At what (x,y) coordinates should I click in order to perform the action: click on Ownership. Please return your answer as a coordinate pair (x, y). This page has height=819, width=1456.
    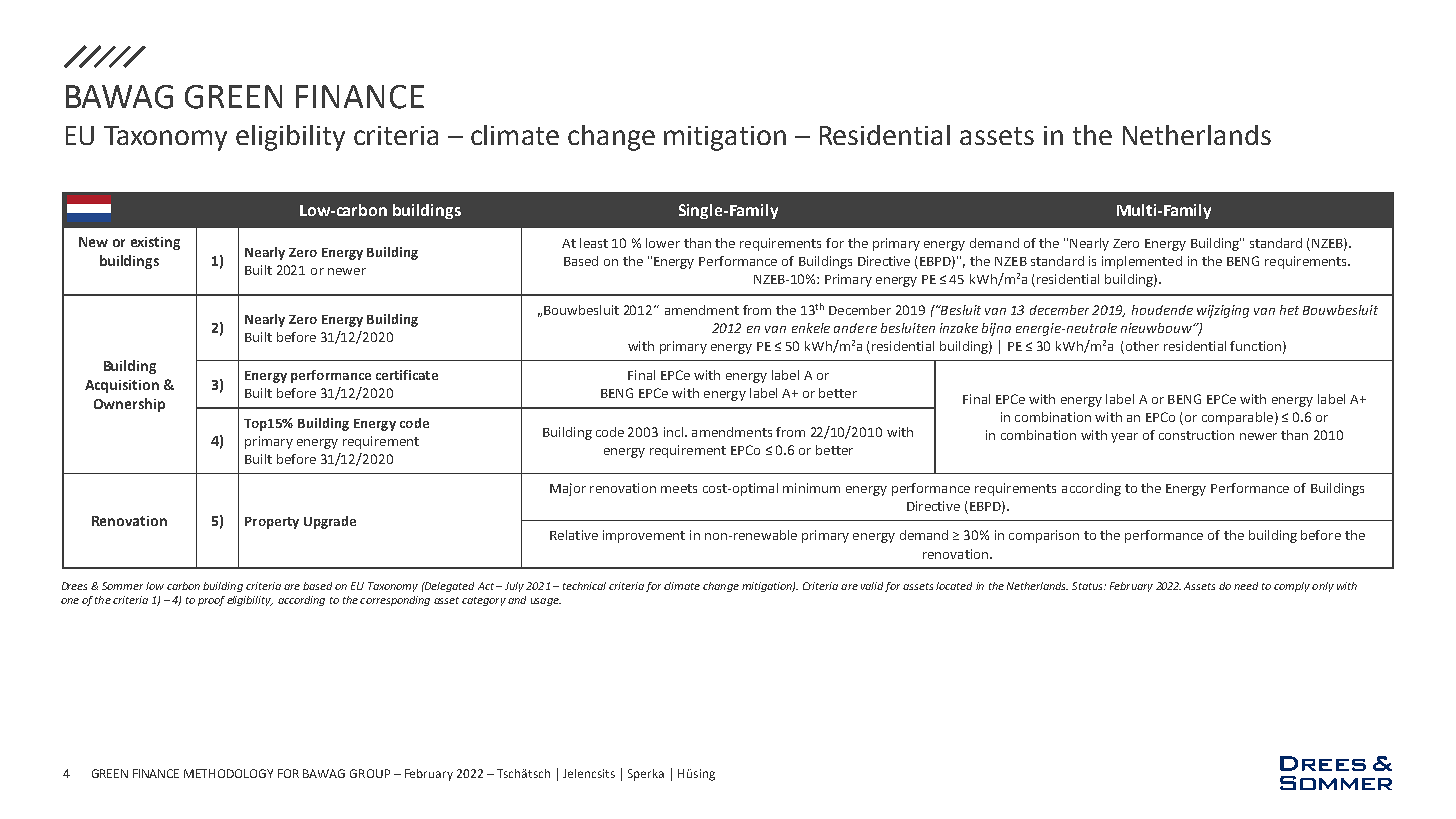
    Looking at the image, I should click on (129, 405).
